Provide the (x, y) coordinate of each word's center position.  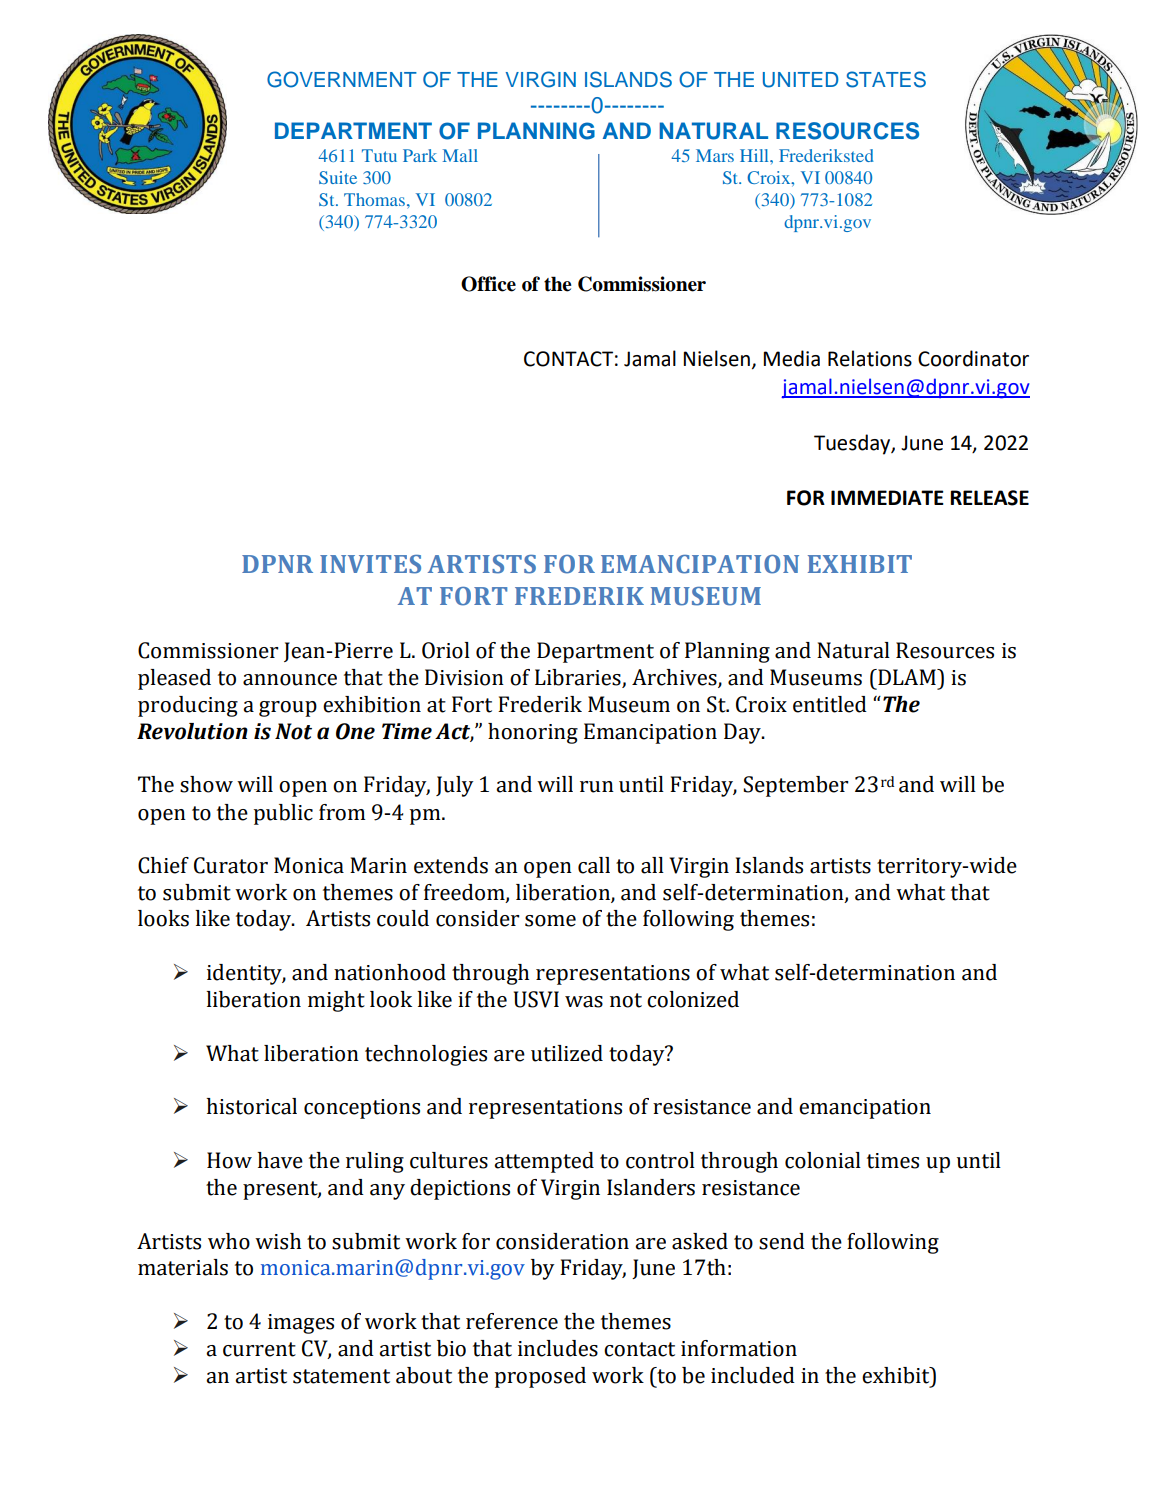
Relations (870, 358)
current (259, 1349)
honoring (533, 733)
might (336, 1001)
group (288, 709)
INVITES (370, 564)
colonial (823, 1160)
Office (488, 284)
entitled (830, 704)
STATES (886, 79)
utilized (567, 1053)
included (753, 1375)
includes (558, 1348)
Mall (460, 155)
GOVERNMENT (342, 79)
